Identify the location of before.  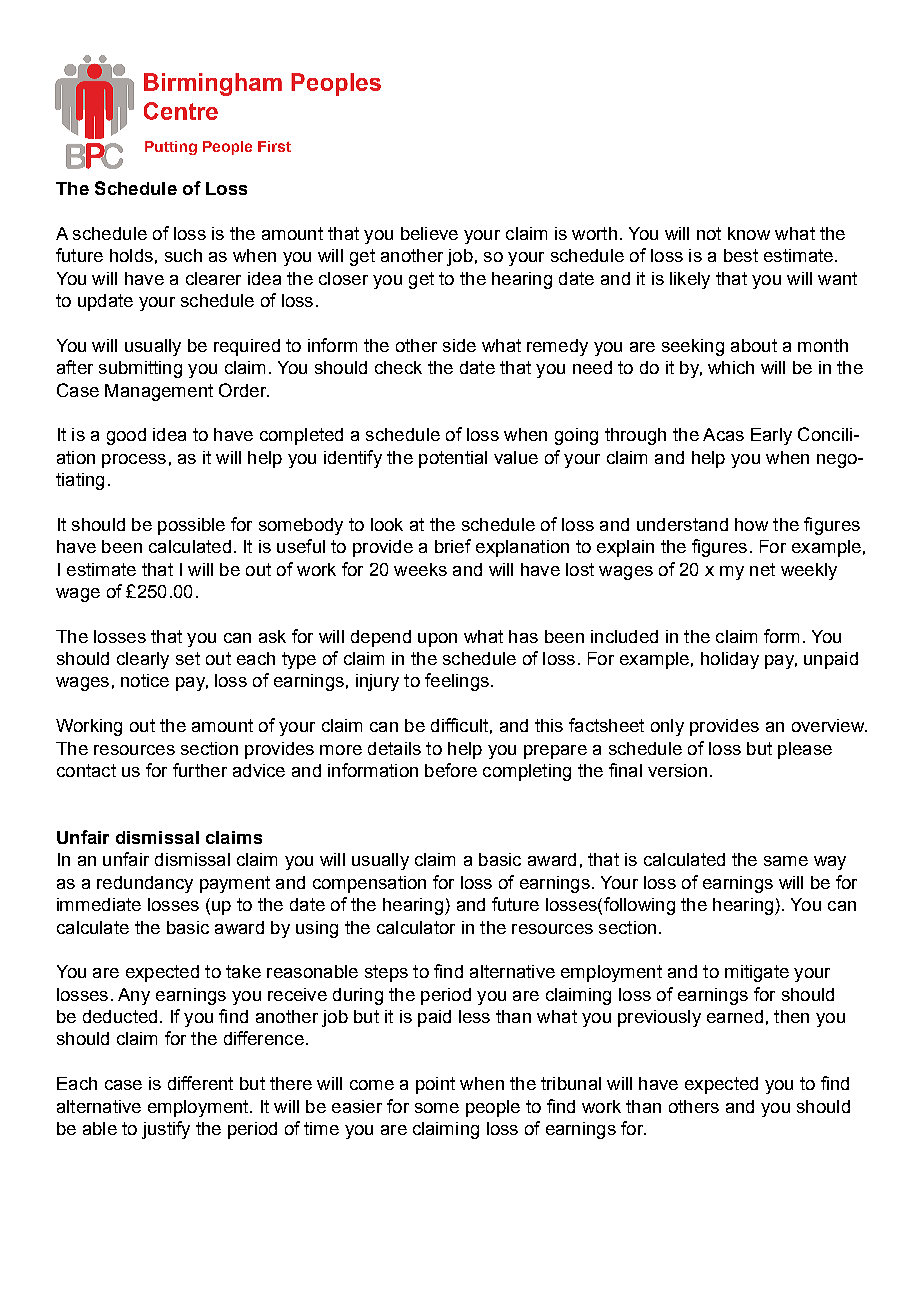
(451, 770).
